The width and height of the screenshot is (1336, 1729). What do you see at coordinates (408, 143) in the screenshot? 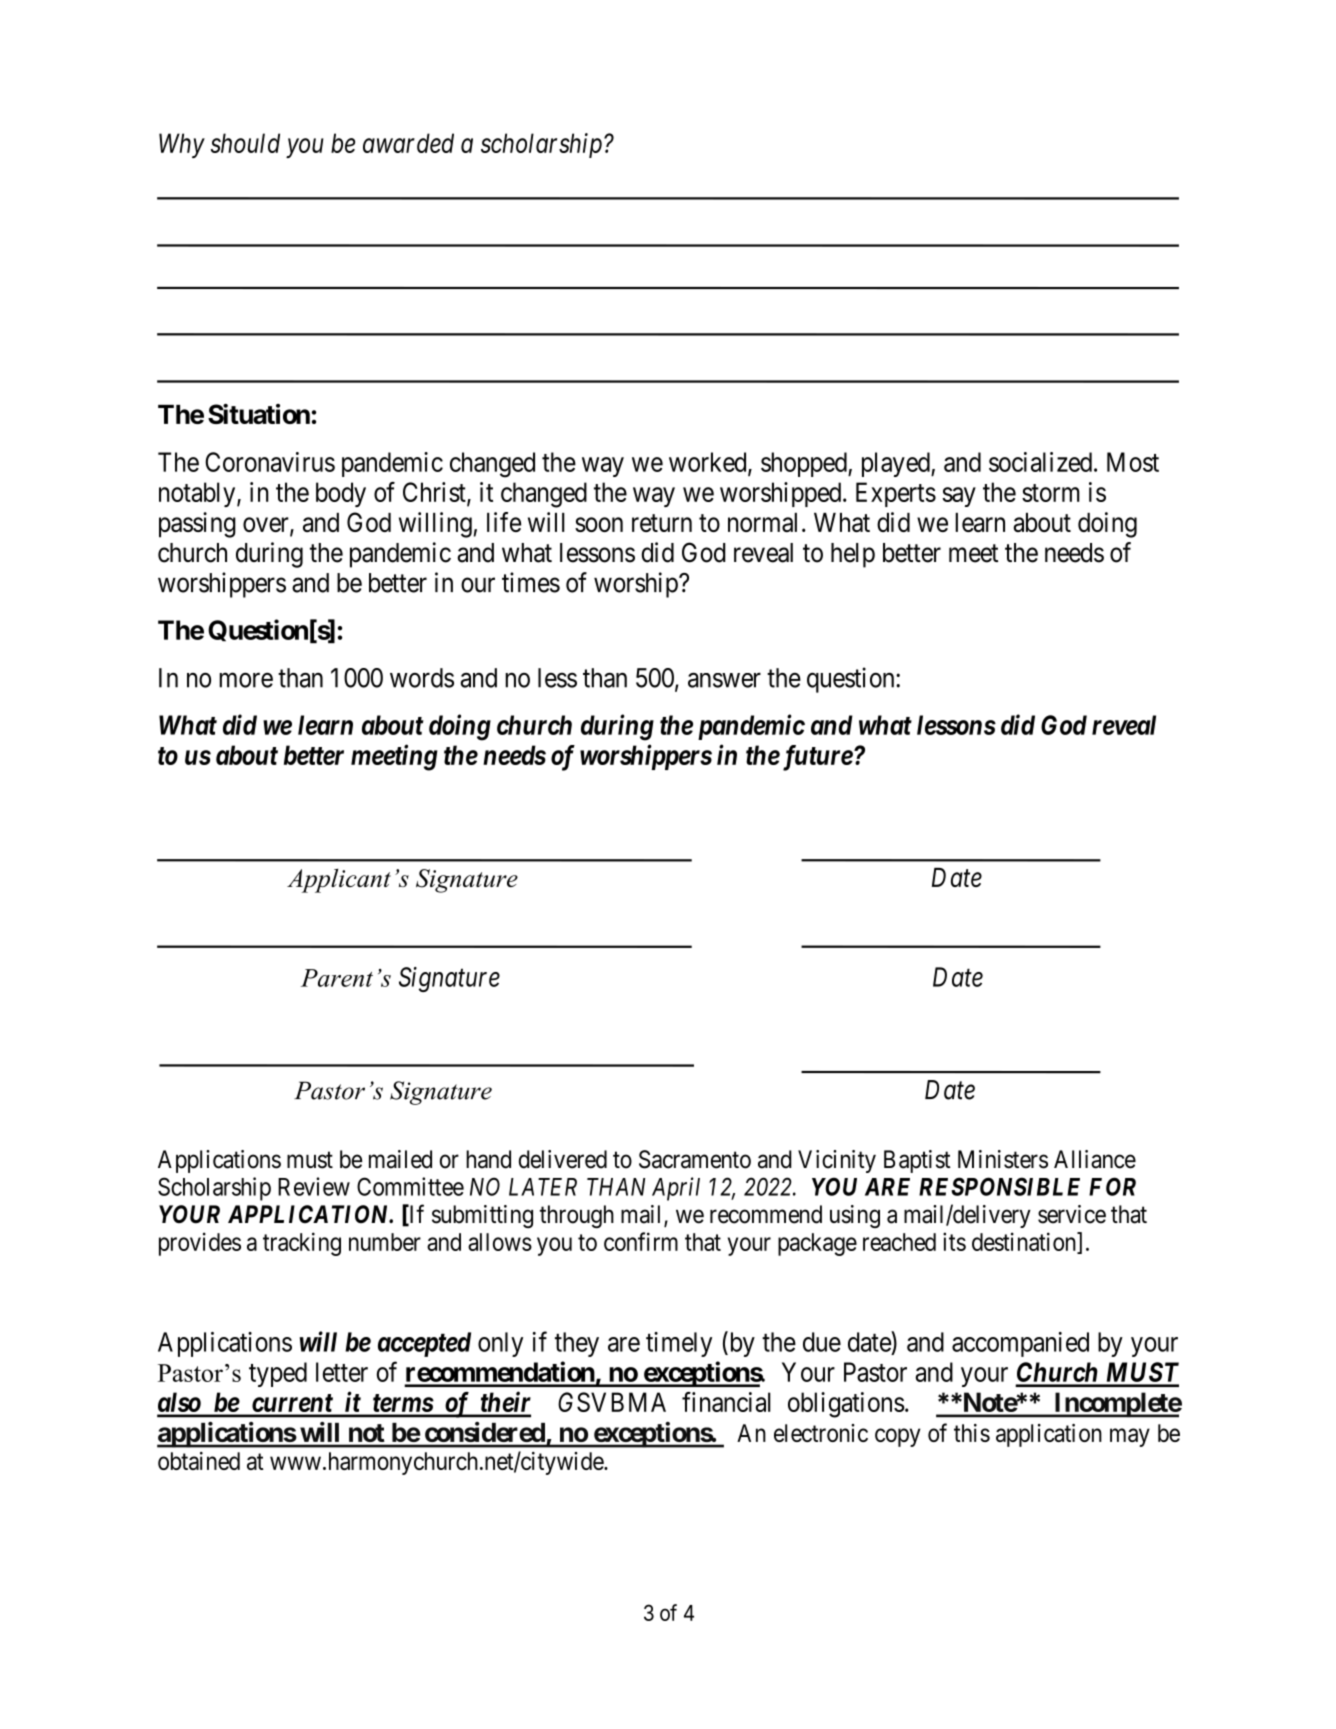
I see `awarded` at bounding box center [408, 143].
